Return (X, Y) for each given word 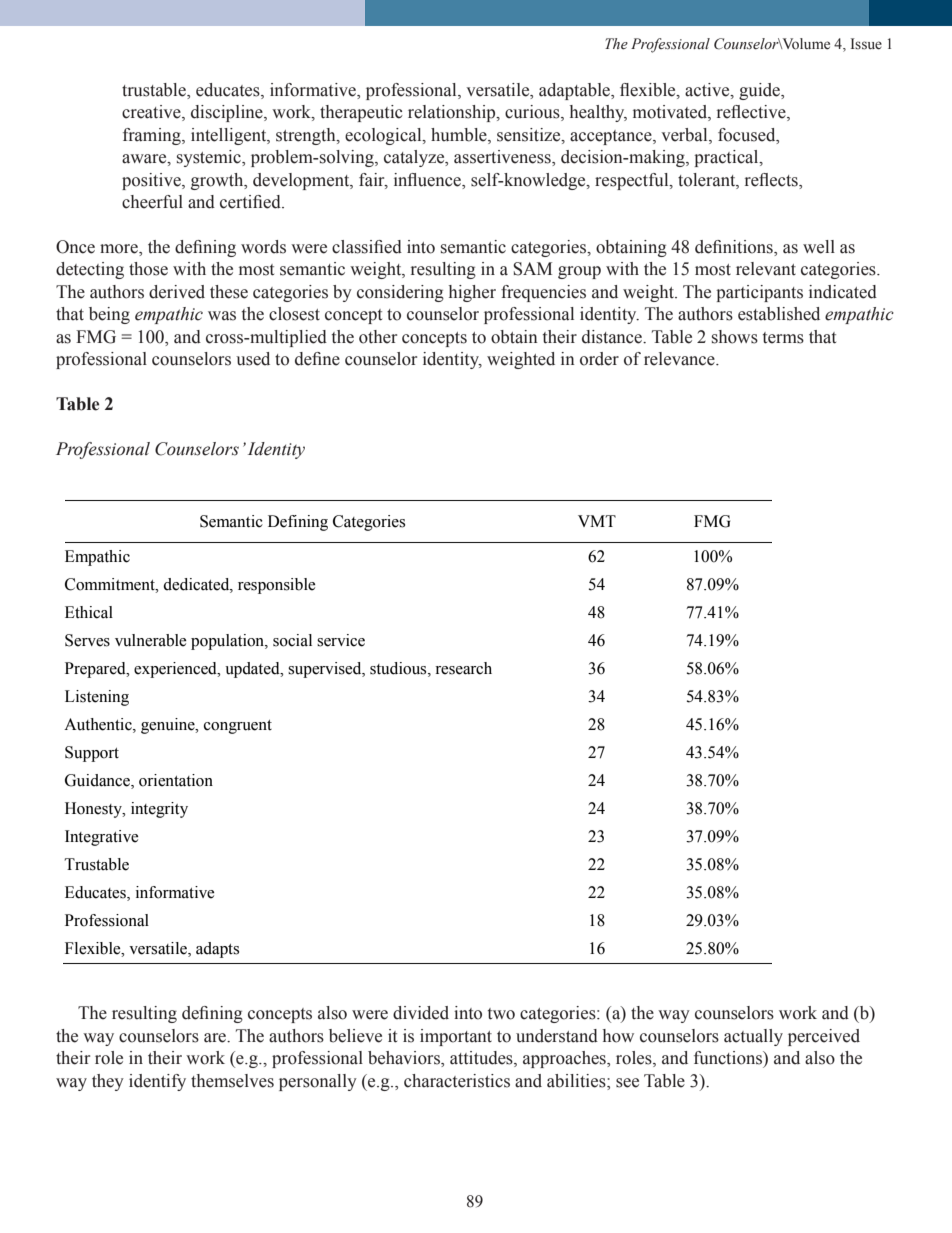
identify (157, 1082)
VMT (597, 521)
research (463, 668)
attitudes (482, 1059)
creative (152, 113)
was (222, 316)
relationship (453, 113)
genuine (169, 726)
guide (761, 91)
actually (753, 1037)
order (599, 359)
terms (783, 338)
